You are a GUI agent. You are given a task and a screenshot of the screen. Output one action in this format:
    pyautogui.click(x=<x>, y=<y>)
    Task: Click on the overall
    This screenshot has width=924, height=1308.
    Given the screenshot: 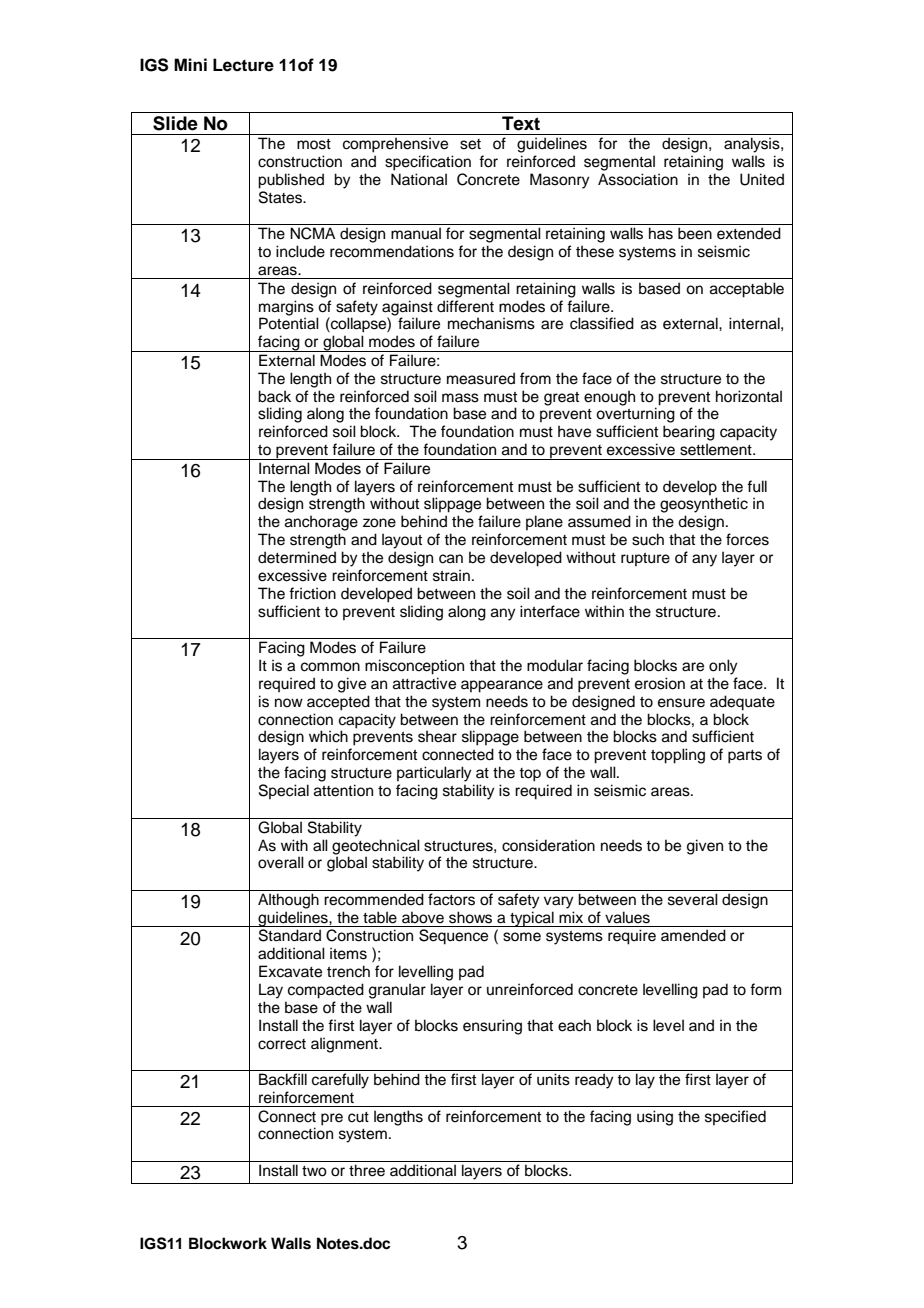 What is the action you would take?
    pyautogui.click(x=281, y=862)
